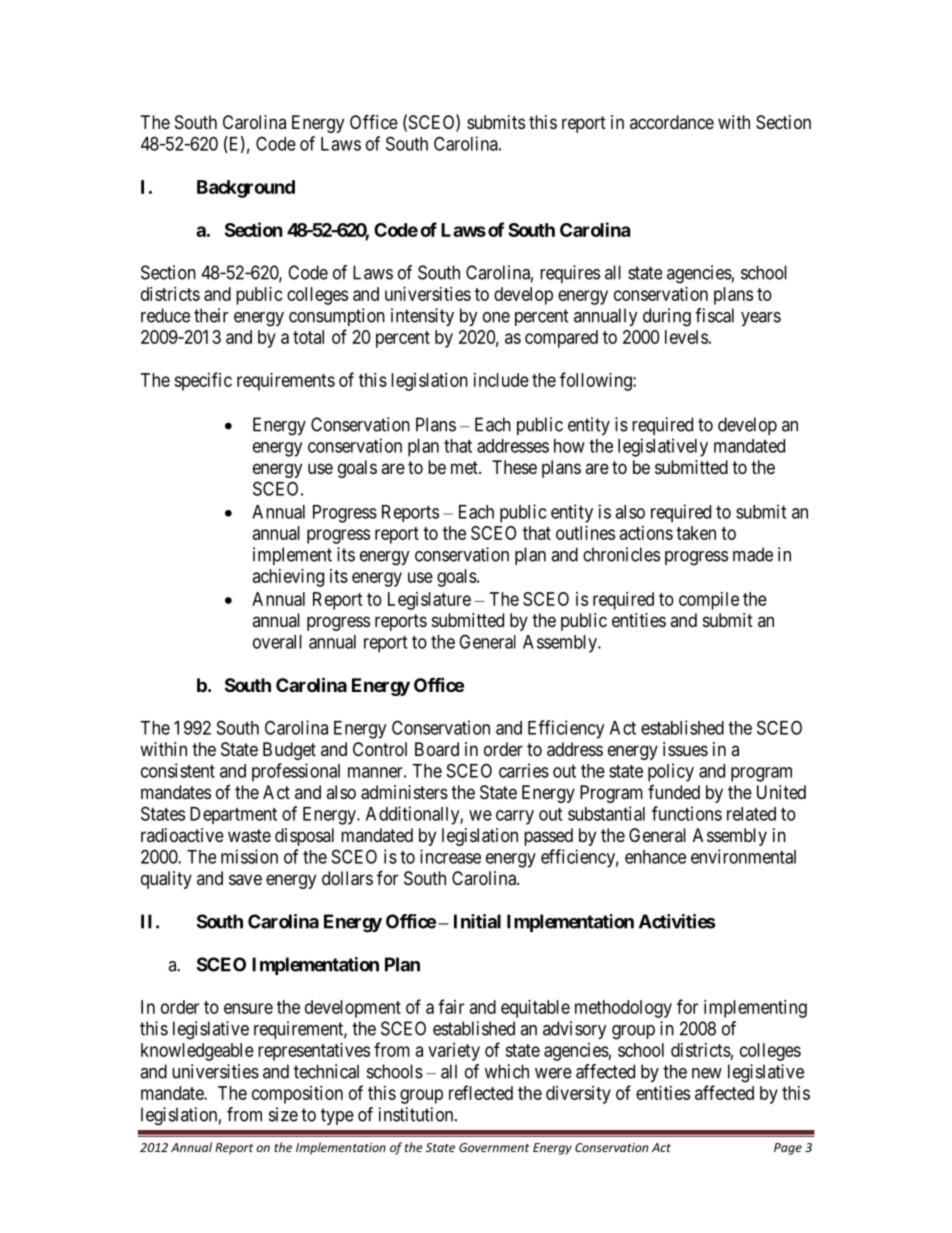 This screenshot has width=952, height=1233. What do you see at coordinates (696, 533) in the screenshot?
I see `taken` at bounding box center [696, 533].
